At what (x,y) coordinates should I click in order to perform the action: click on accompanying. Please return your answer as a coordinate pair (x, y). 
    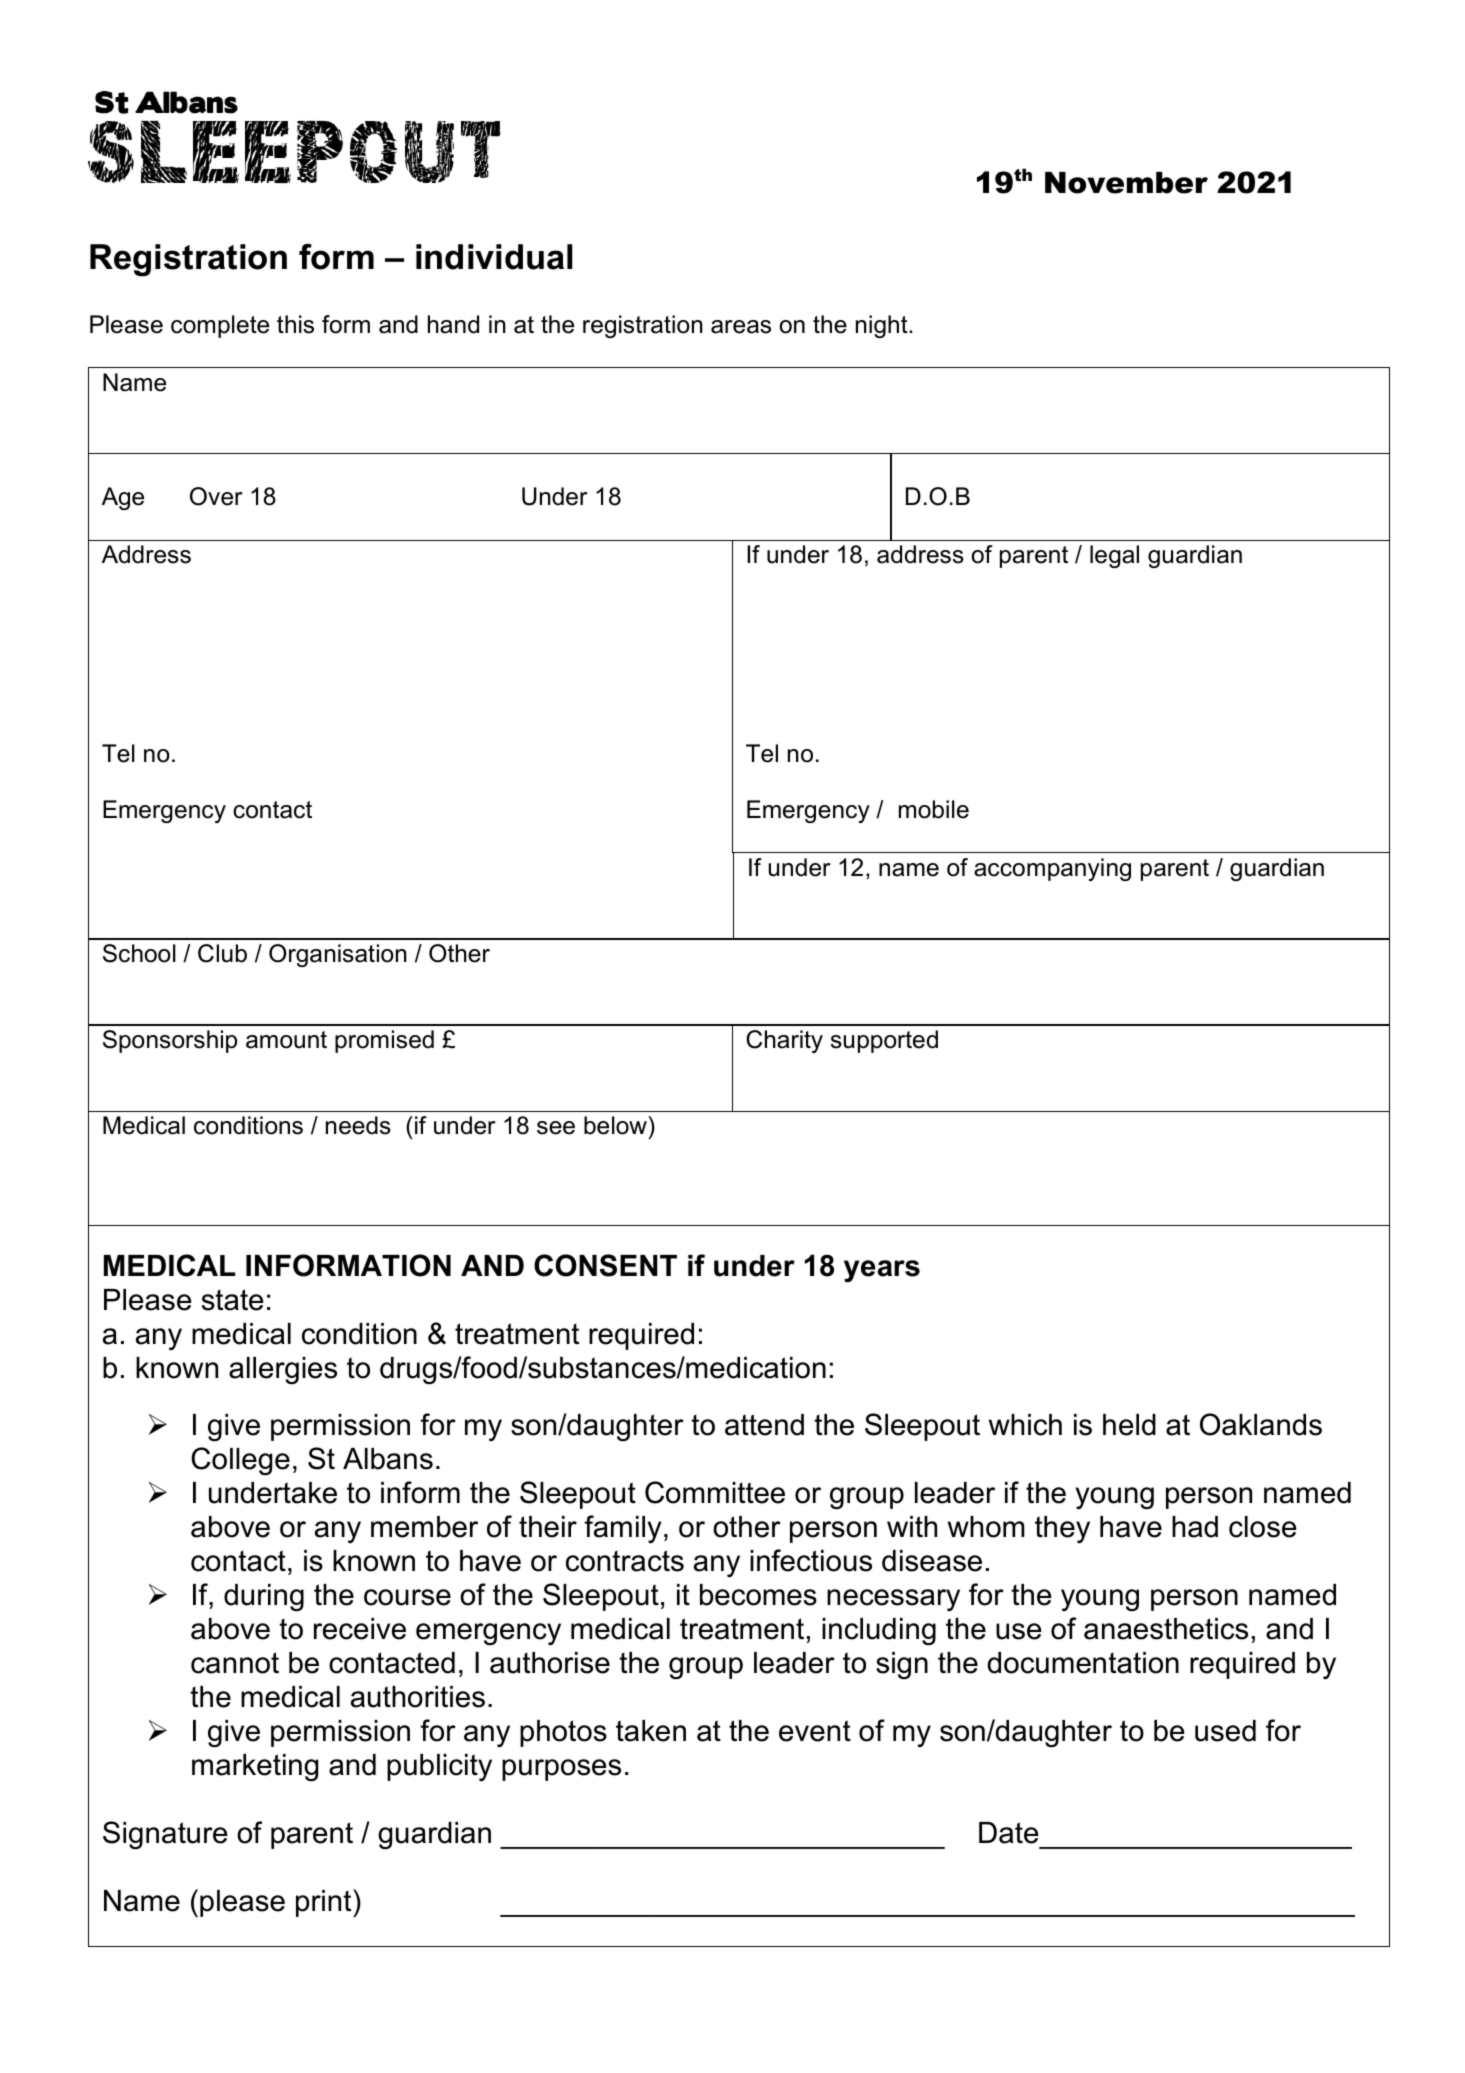
    Looking at the image, I should click on (1052, 869).
